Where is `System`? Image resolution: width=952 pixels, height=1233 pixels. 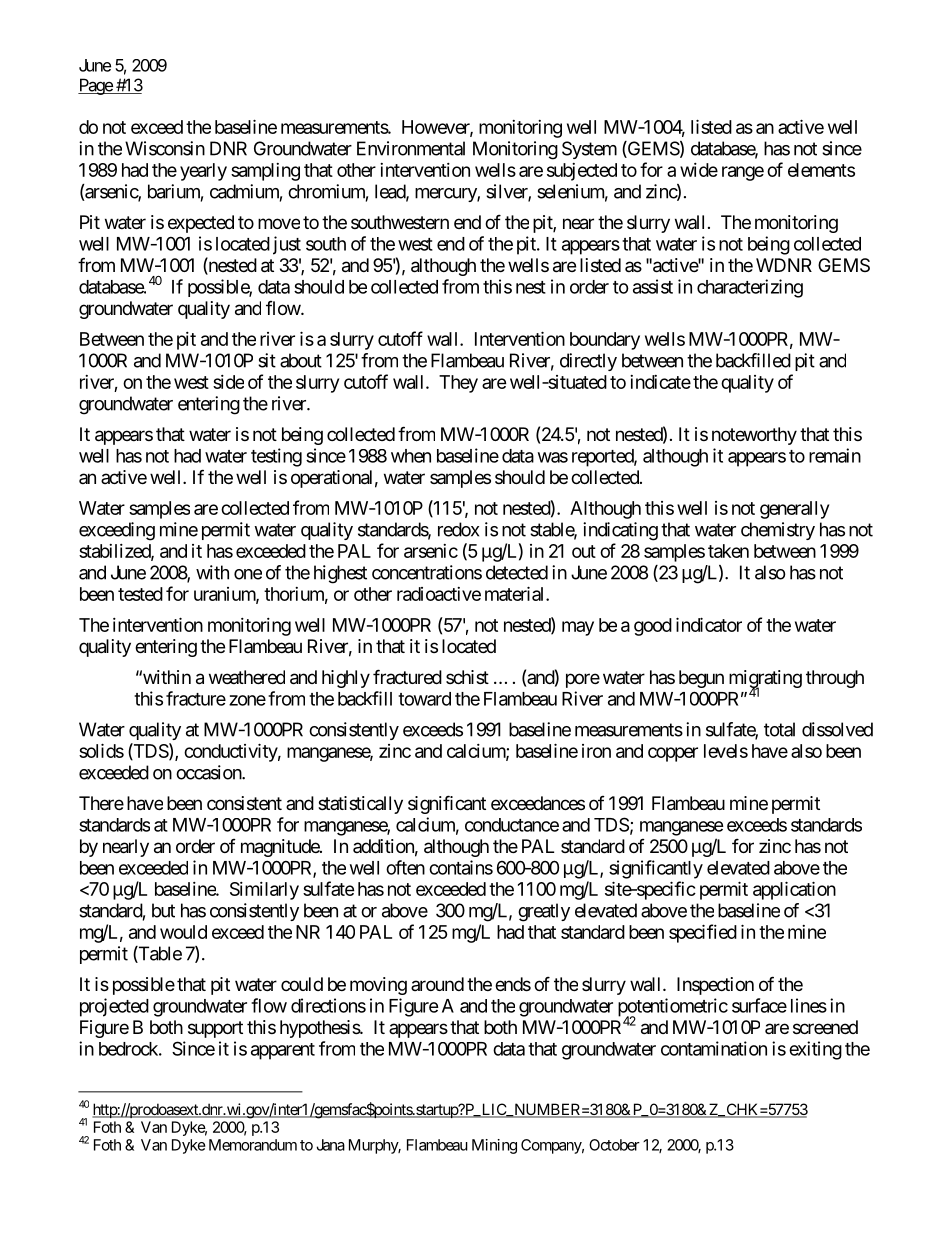 System is located at coordinates (589, 150).
